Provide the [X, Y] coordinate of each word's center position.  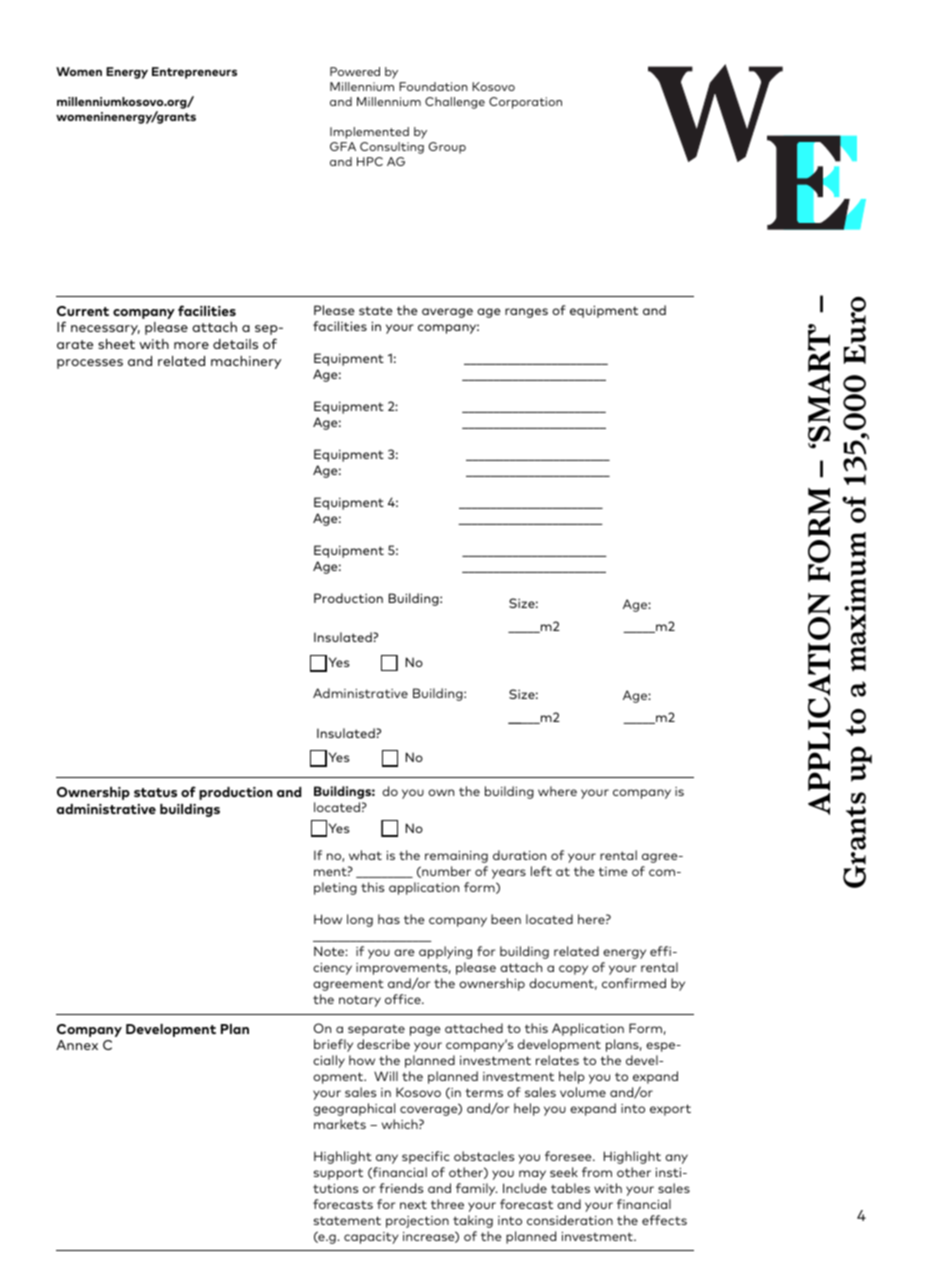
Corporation [525, 103]
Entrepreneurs [194, 73]
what [365, 855]
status [155, 792]
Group [447, 148]
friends [401, 1188]
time [613, 871]
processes [90, 364]
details [235, 344]
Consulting [392, 148]
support [338, 1174]
